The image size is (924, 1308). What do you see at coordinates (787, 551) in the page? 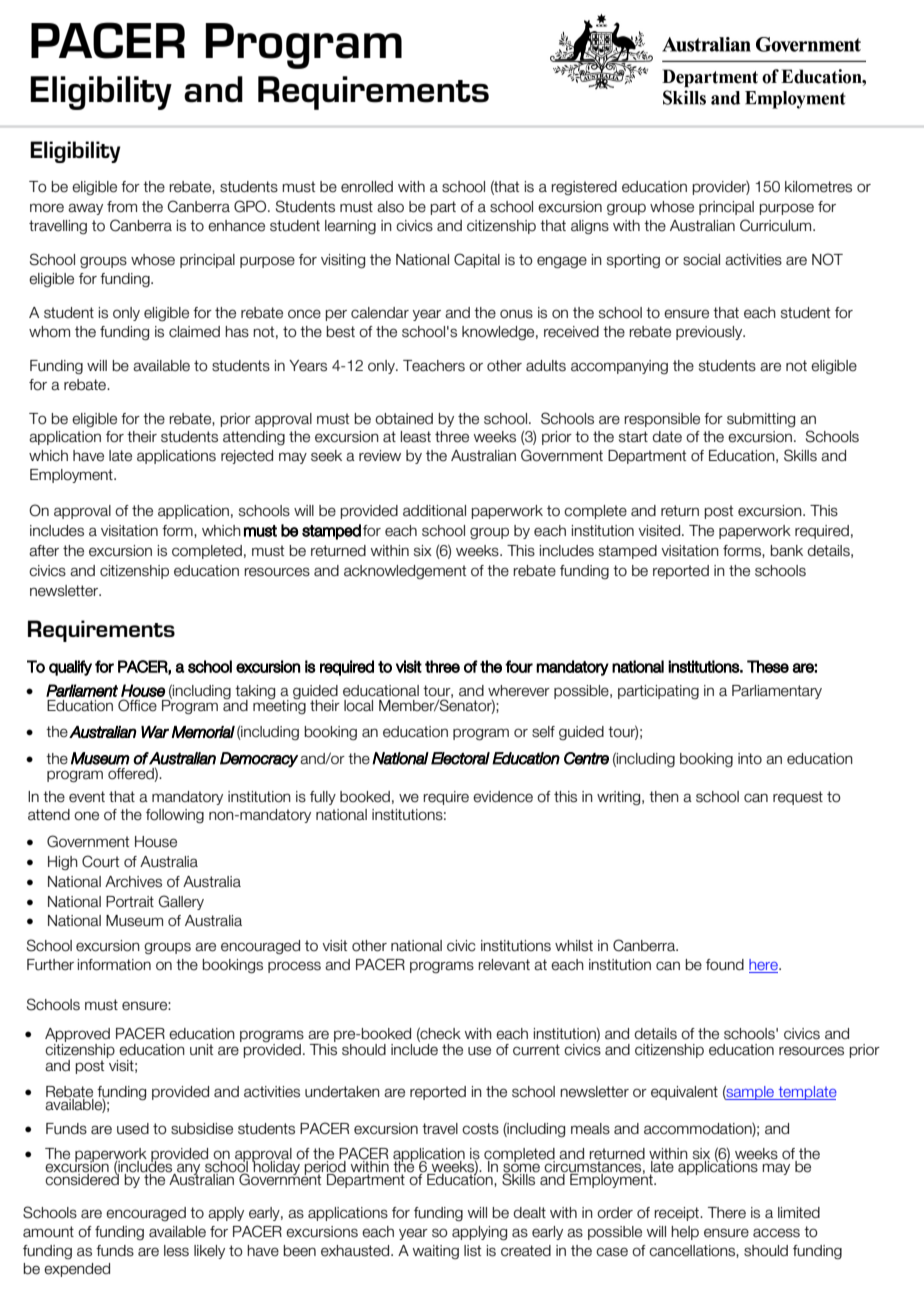
I see `bank` at bounding box center [787, 551].
